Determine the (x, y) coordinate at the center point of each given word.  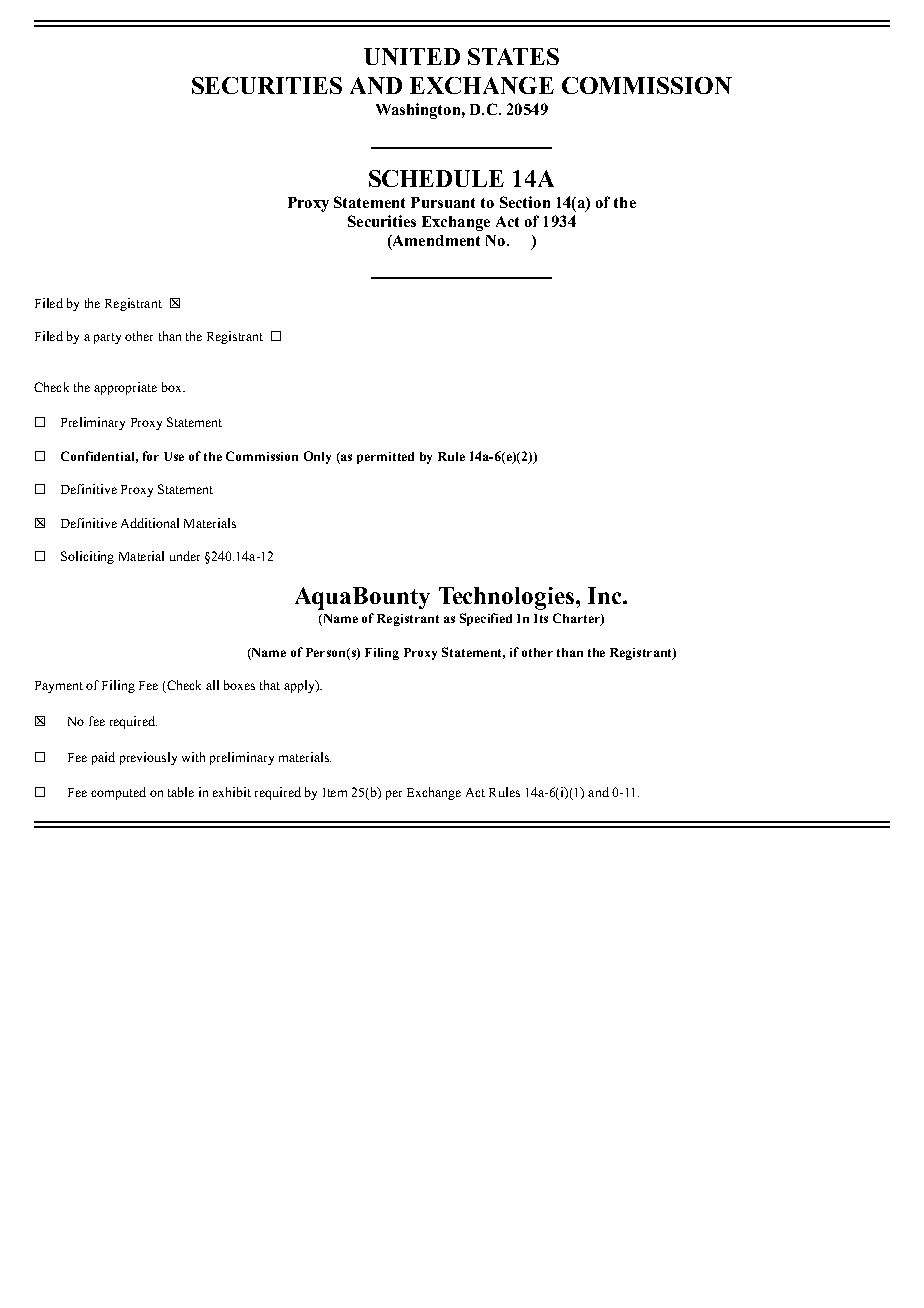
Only (317, 457)
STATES (513, 56)
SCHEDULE (436, 178)
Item (335, 792)
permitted (385, 458)
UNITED (412, 56)
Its (541, 618)
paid (103, 758)
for (151, 456)
